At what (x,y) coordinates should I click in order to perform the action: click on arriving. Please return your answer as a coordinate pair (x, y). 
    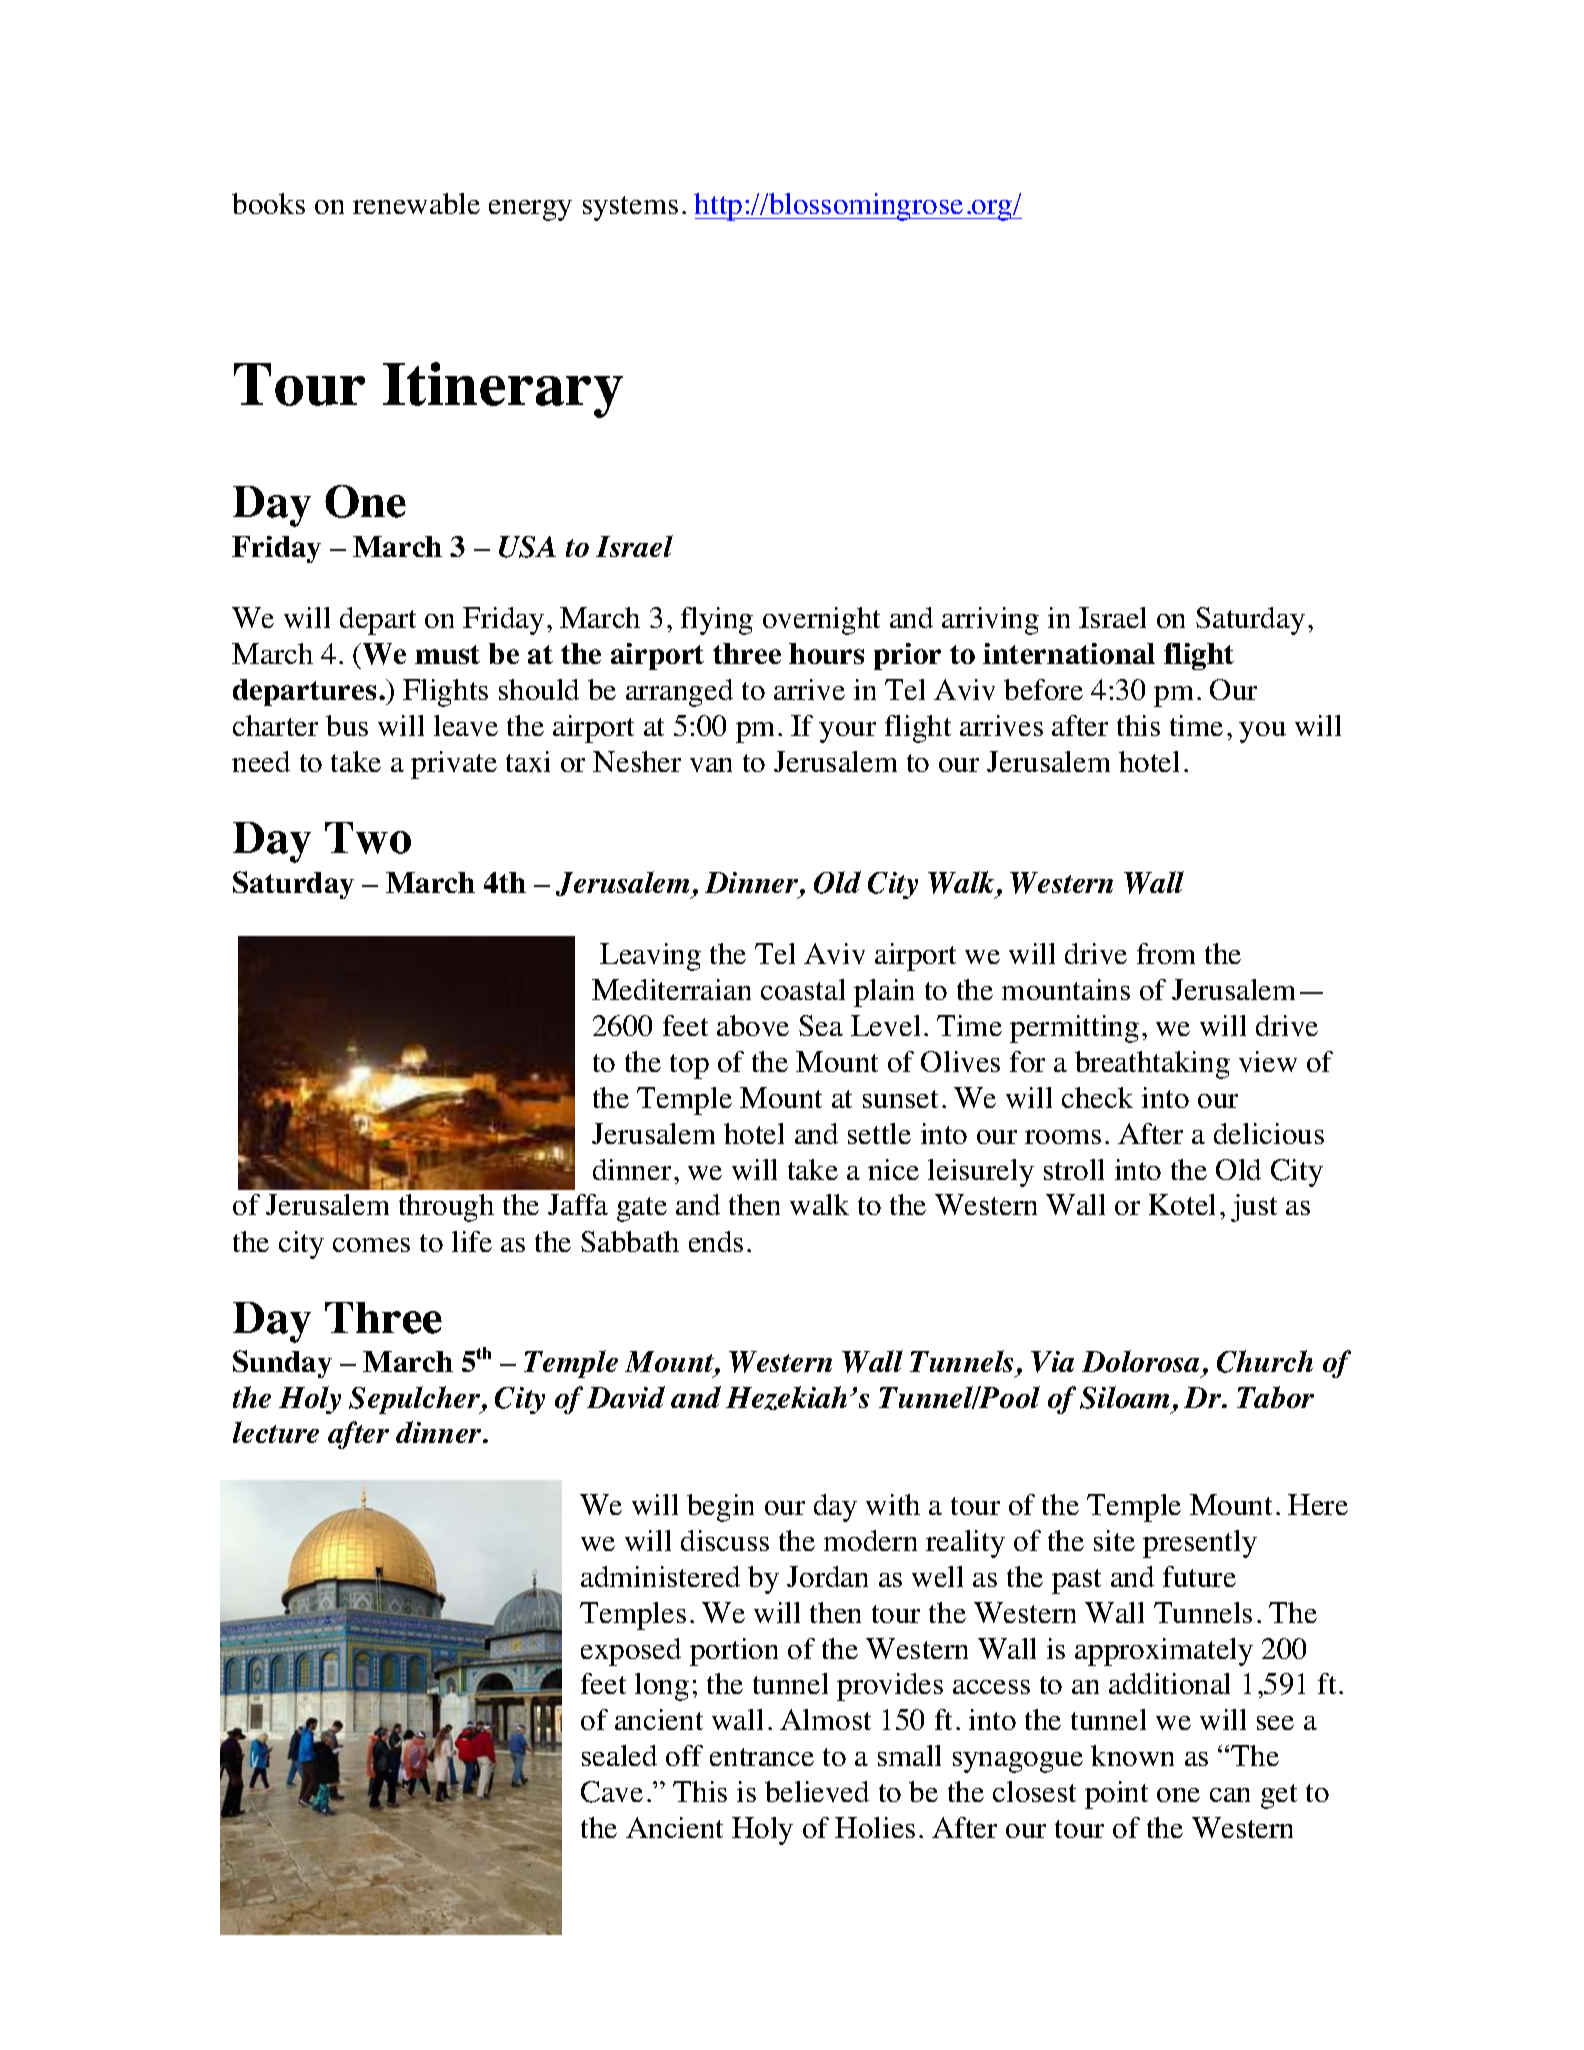
    Looking at the image, I should click on (990, 621).
